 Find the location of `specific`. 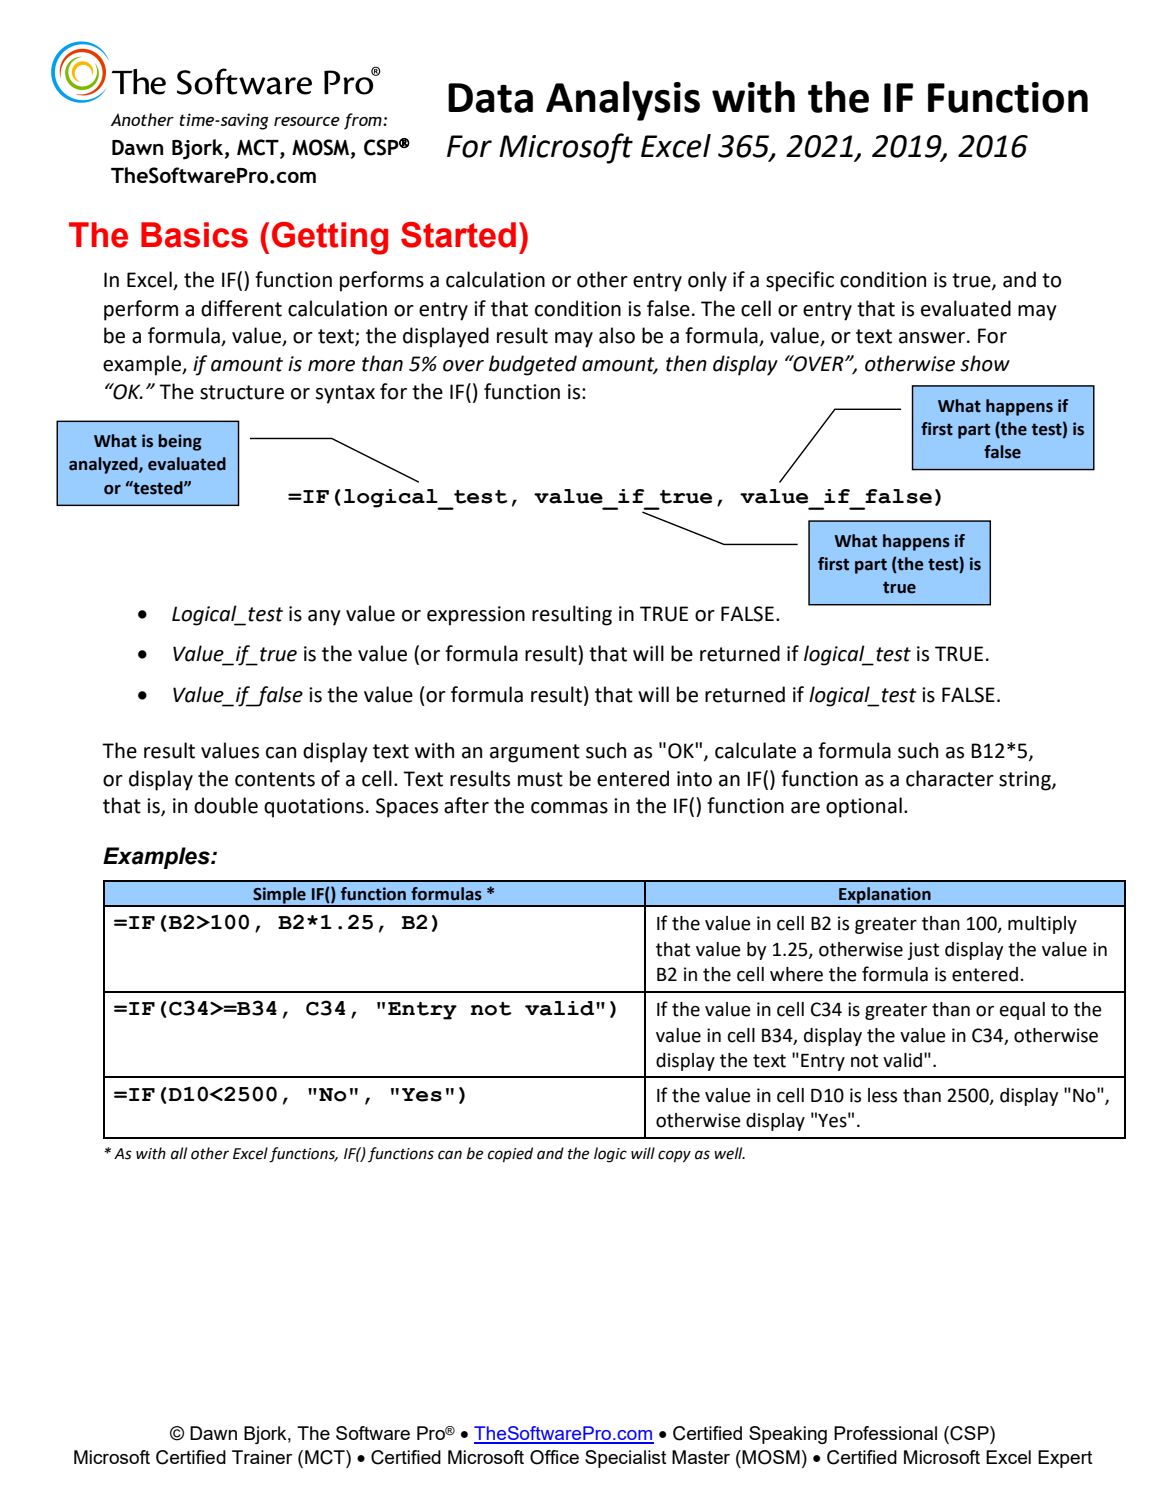

specific is located at coordinates (800, 281).
